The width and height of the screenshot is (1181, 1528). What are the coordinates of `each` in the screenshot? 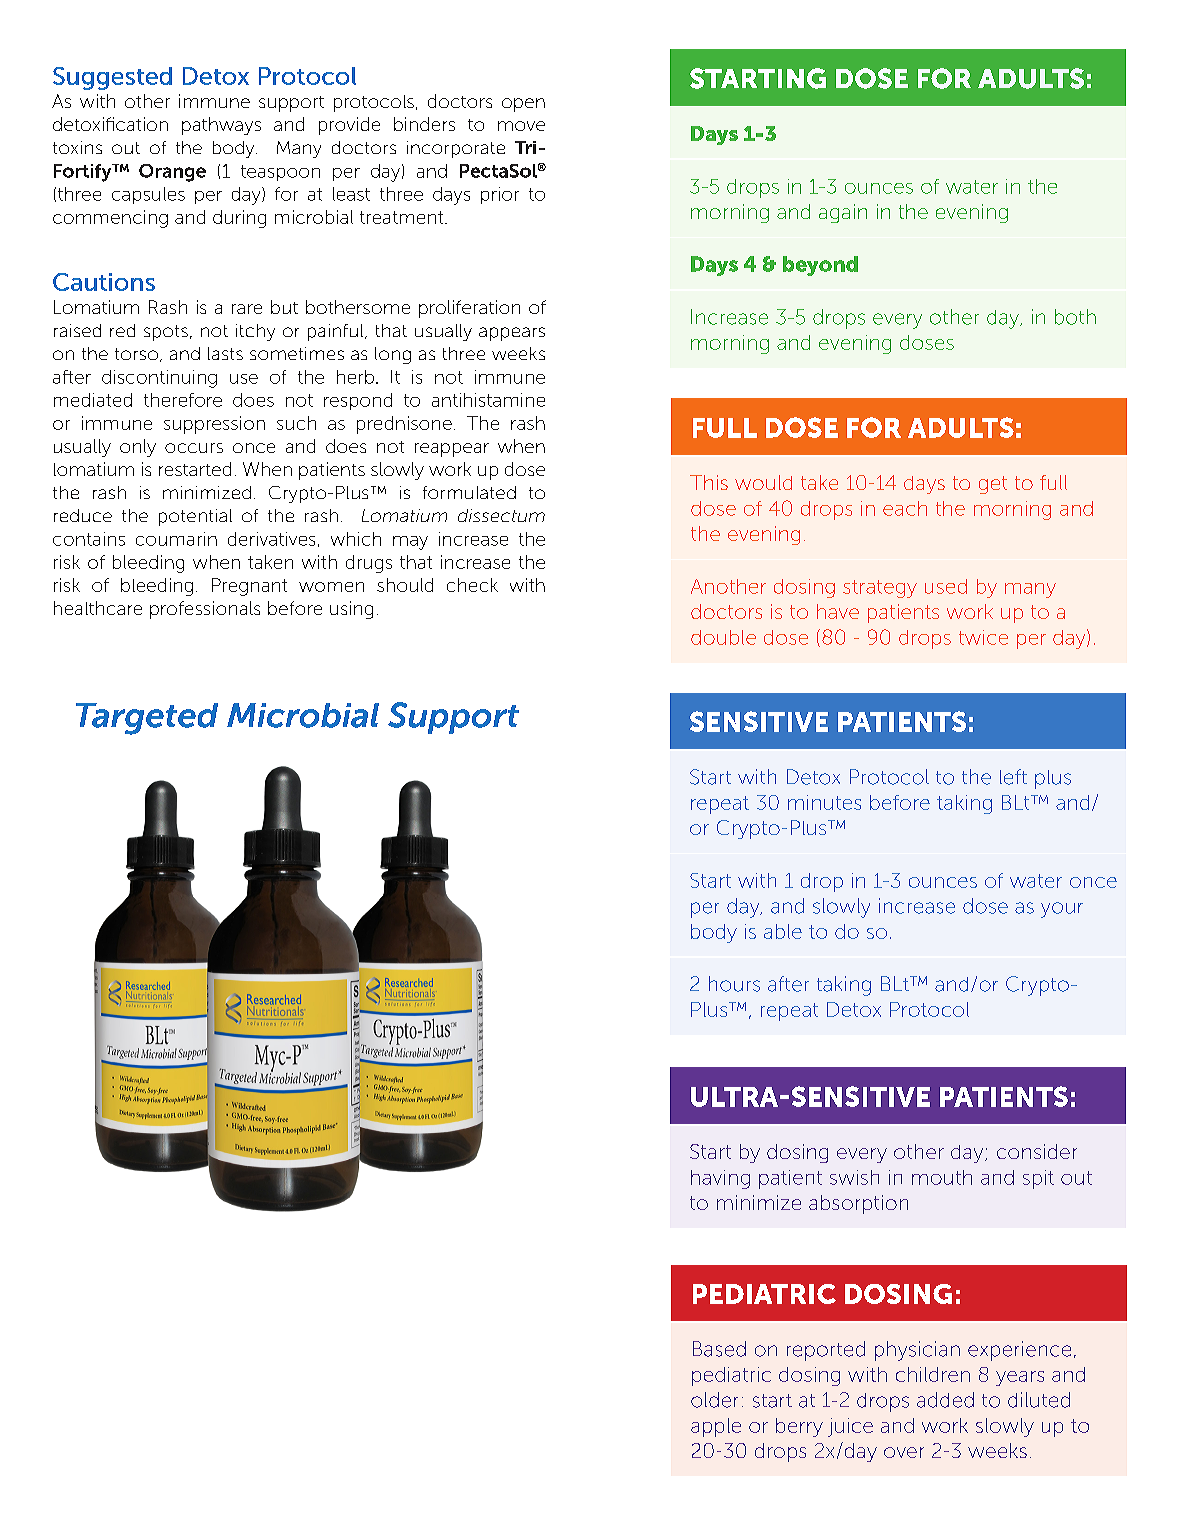 It's located at (905, 508).
